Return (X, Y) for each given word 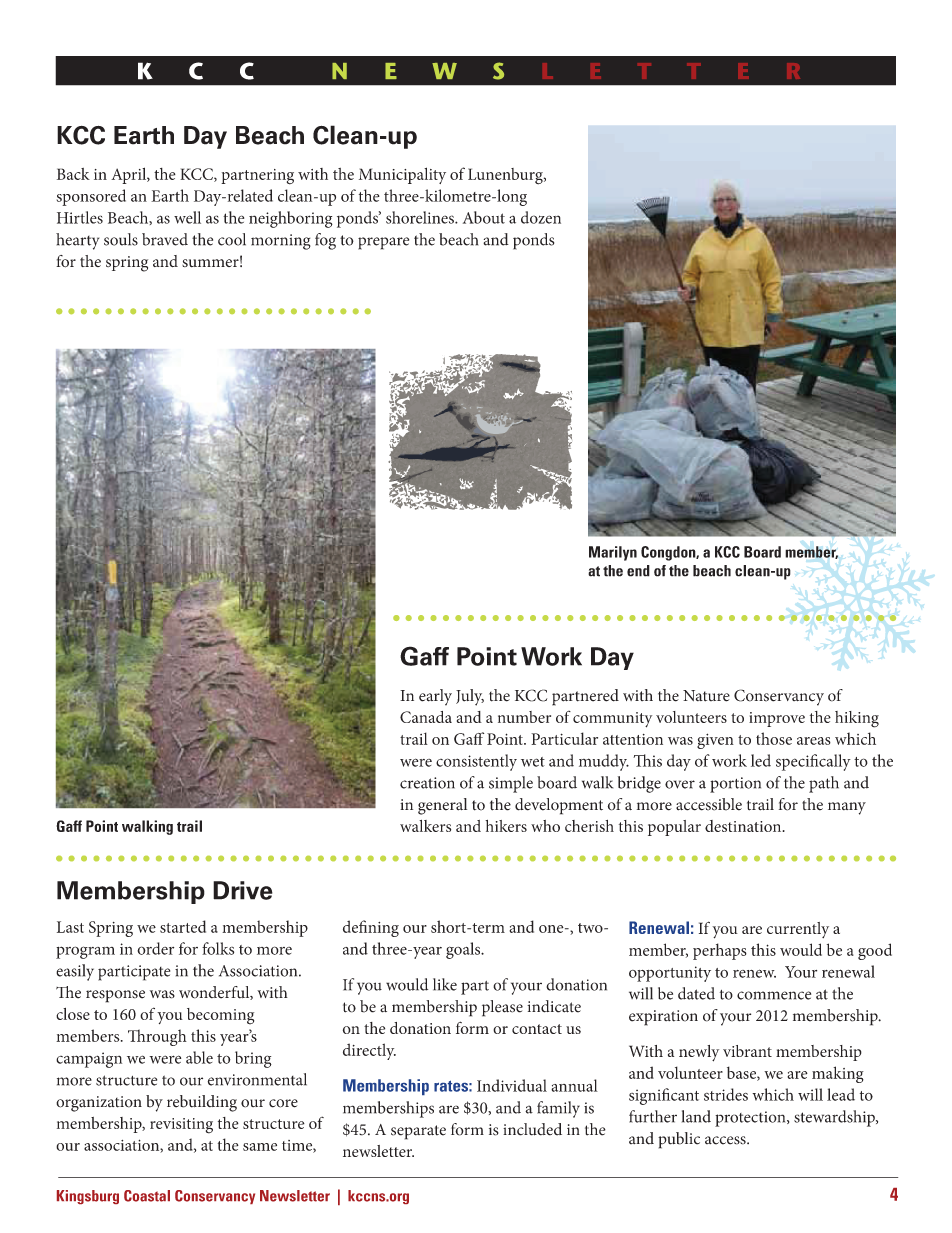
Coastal (147, 1196)
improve (777, 719)
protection (751, 1119)
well (187, 217)
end (638, 571)
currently (798, 930)
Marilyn (613, 553)
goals (464, 950)
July (470, 697)
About (484, 217)
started (183, 926)
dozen (541, 217)
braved (165, 239)
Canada (426, 717)
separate (418, 1132)
